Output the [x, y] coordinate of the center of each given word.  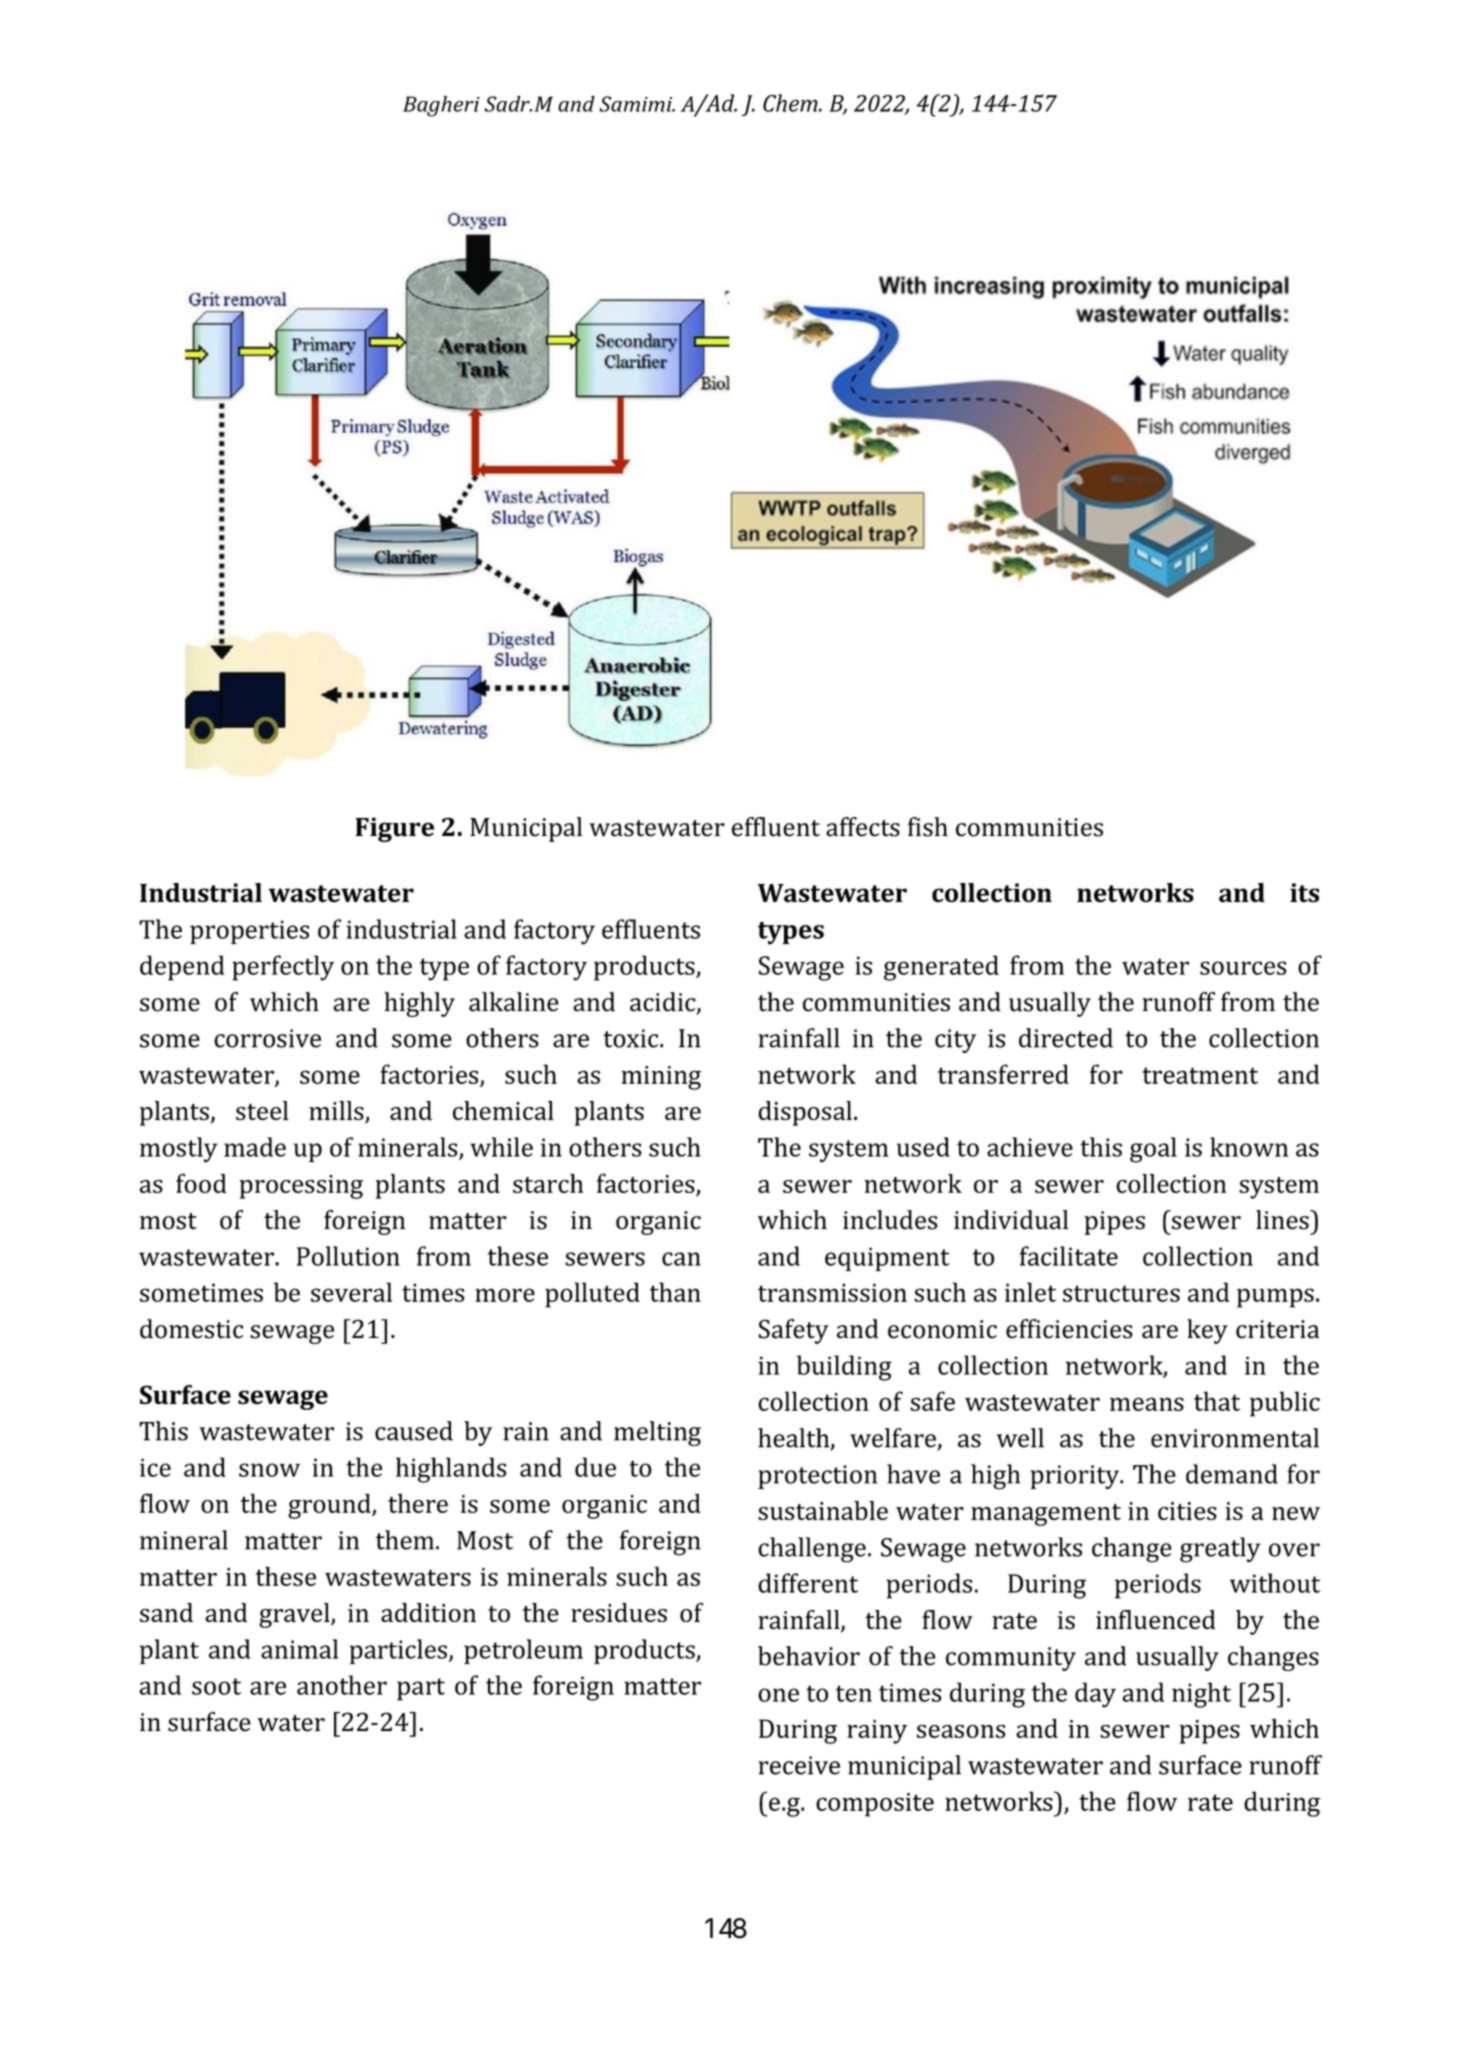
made [255, 1147]
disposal [805, 1113]
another [342, 1685]
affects [863, 827]
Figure [394, 829]
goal [1153, 1150]
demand [1232, 1474]
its [1304, 893]
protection [817, 1477]
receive [799, 1765]
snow [269, 1470]
